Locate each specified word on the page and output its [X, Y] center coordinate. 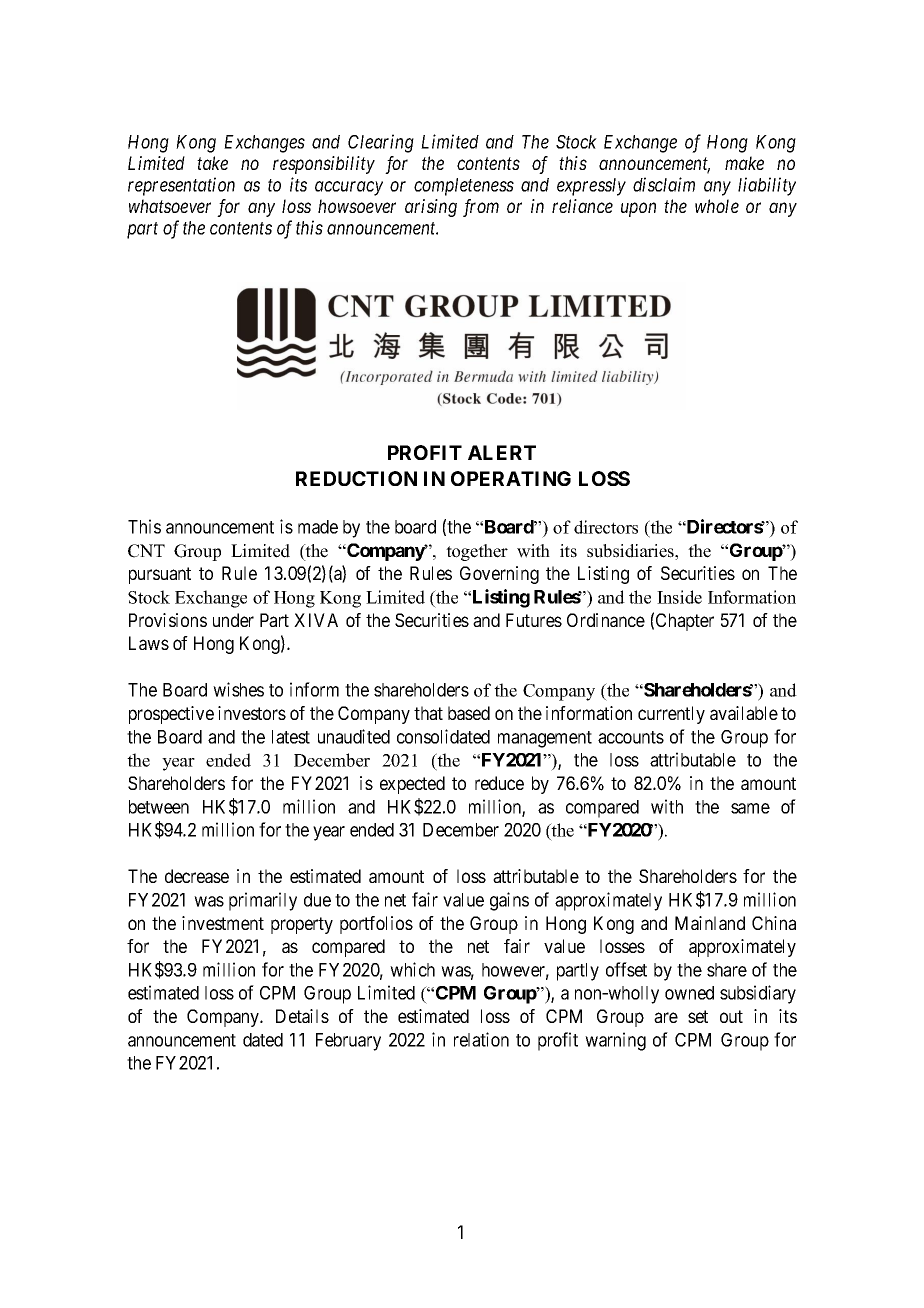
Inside [679, 597]
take [212, 163]
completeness [464, 187]
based [469, 713]
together [477, 552]
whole [717, 206]
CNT [146, 551]
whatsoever [170, 206]
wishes [238, 689]
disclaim [664, 184]
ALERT [502, 452]
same [750, 808]
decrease [197, 876]
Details [302, 1016]
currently [671, 715]
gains [509, 901]
